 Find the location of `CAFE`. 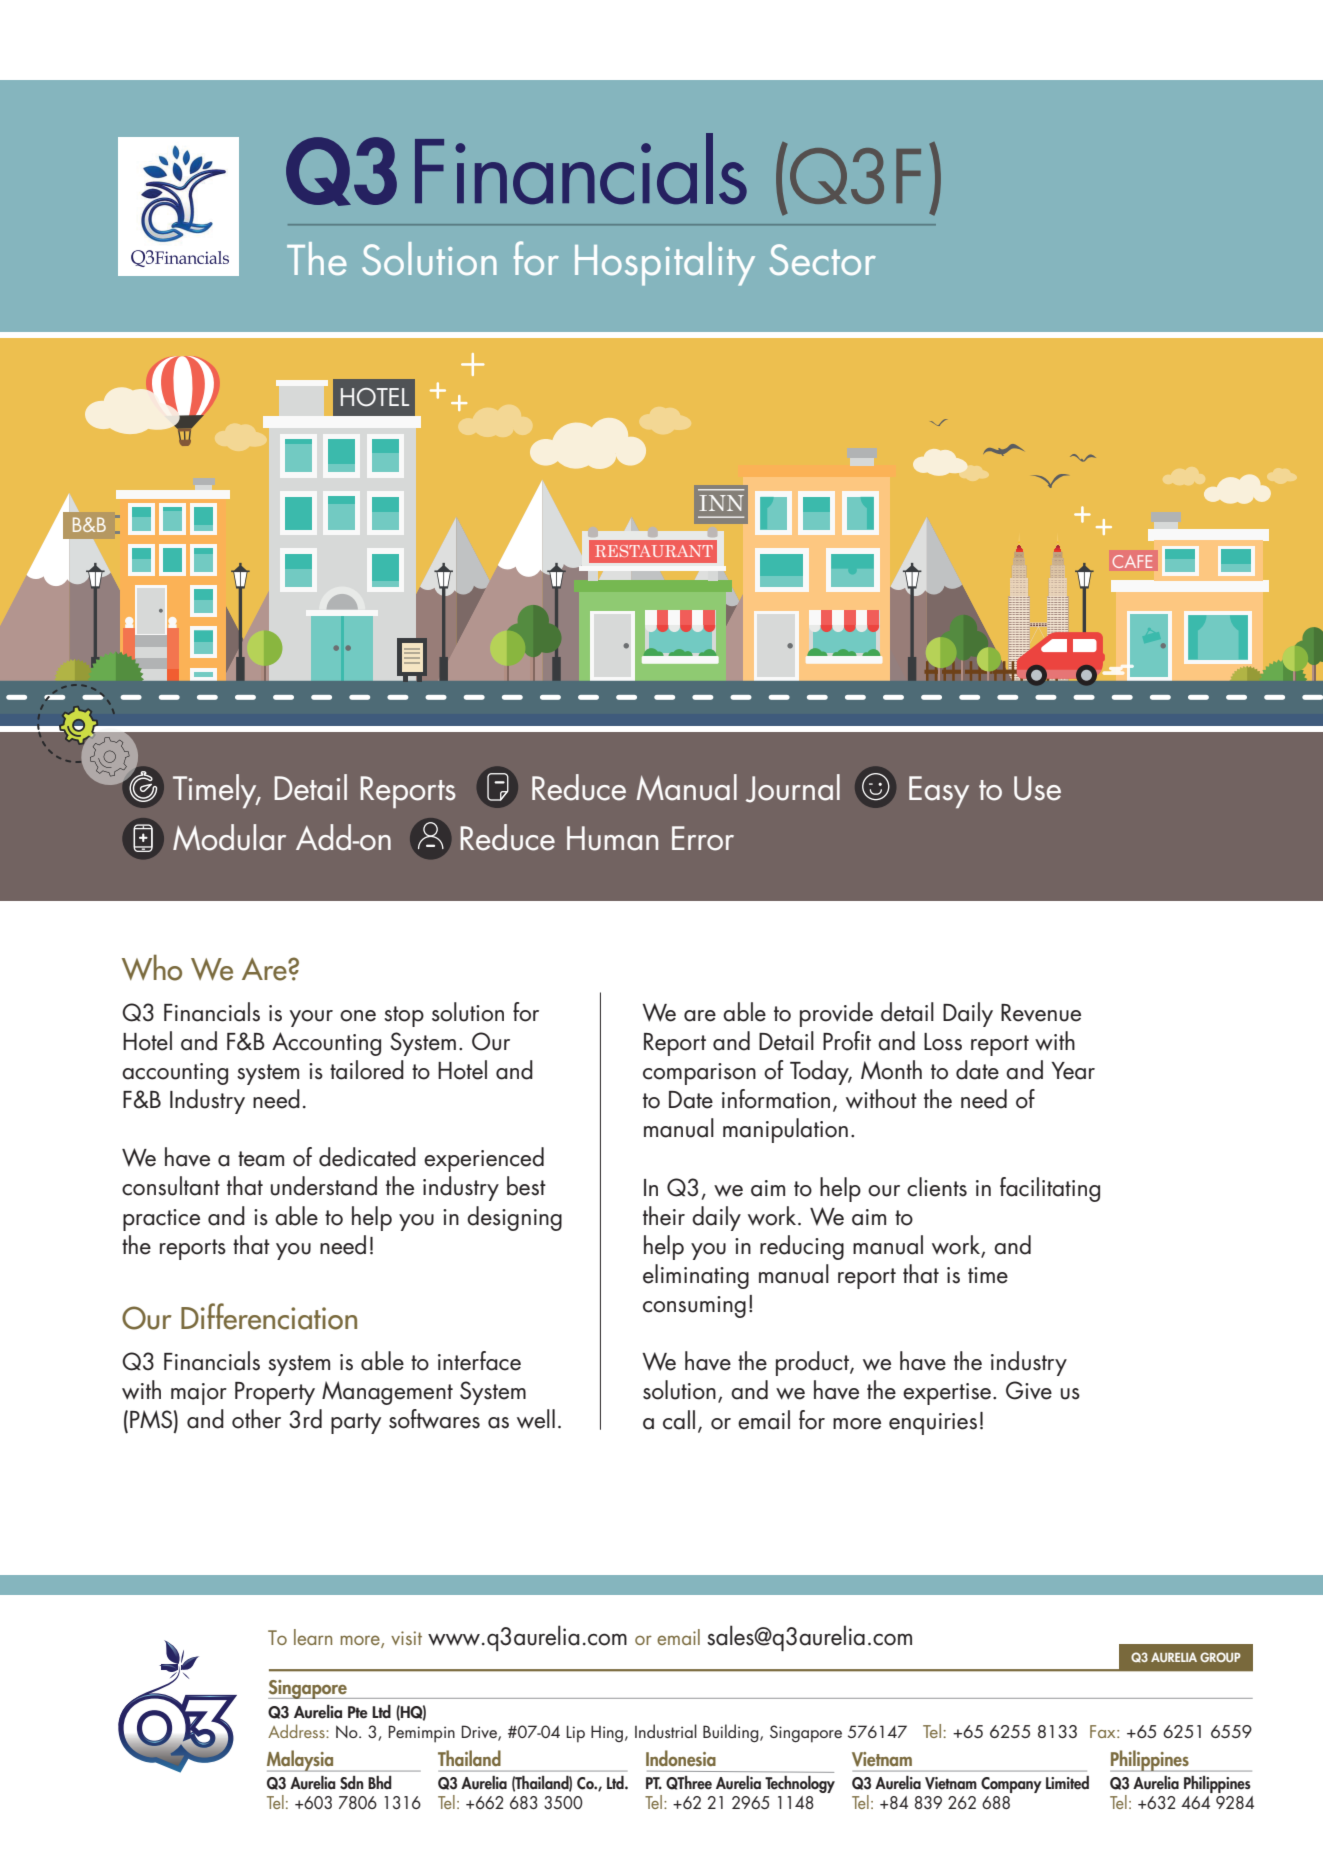

CAFE is located at coordinates (1132, 561).
